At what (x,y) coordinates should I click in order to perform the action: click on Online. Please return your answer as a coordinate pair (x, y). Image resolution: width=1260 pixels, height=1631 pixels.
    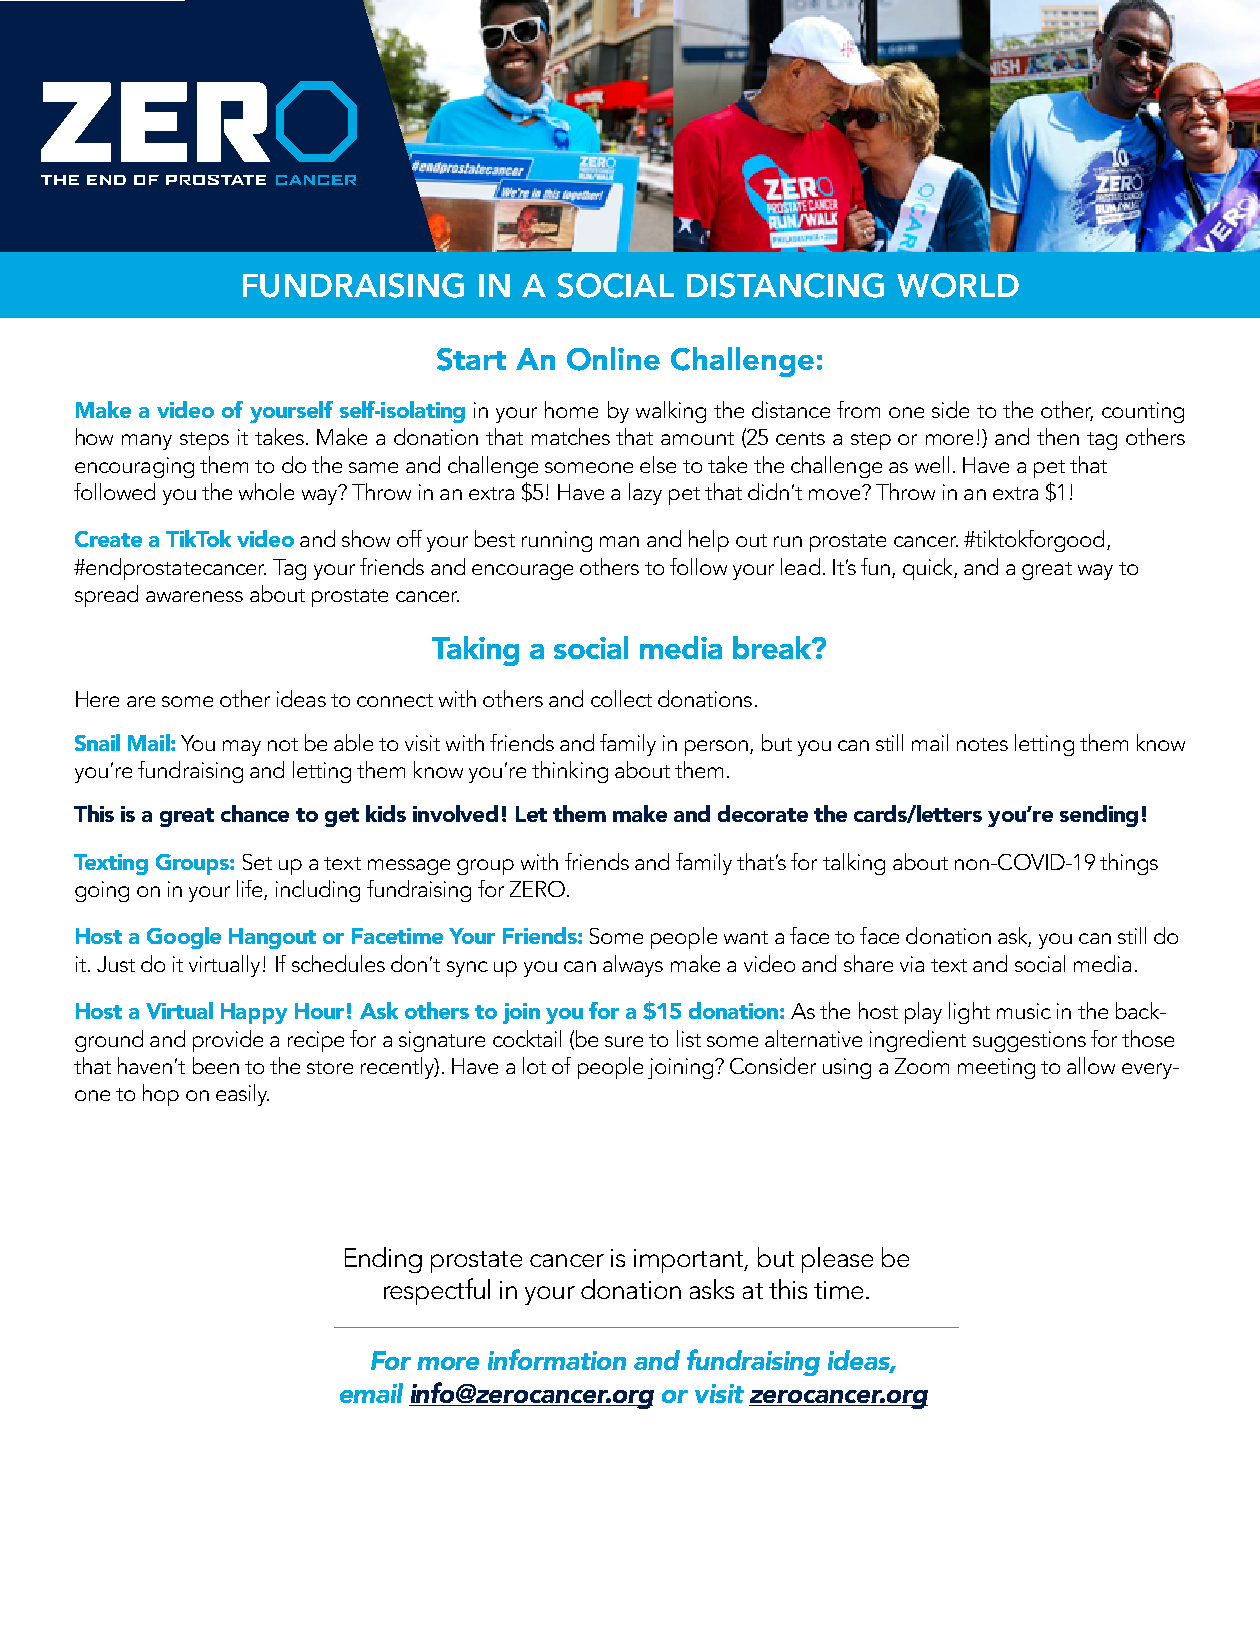
    Looking at the image, I should click on (613, 359).
